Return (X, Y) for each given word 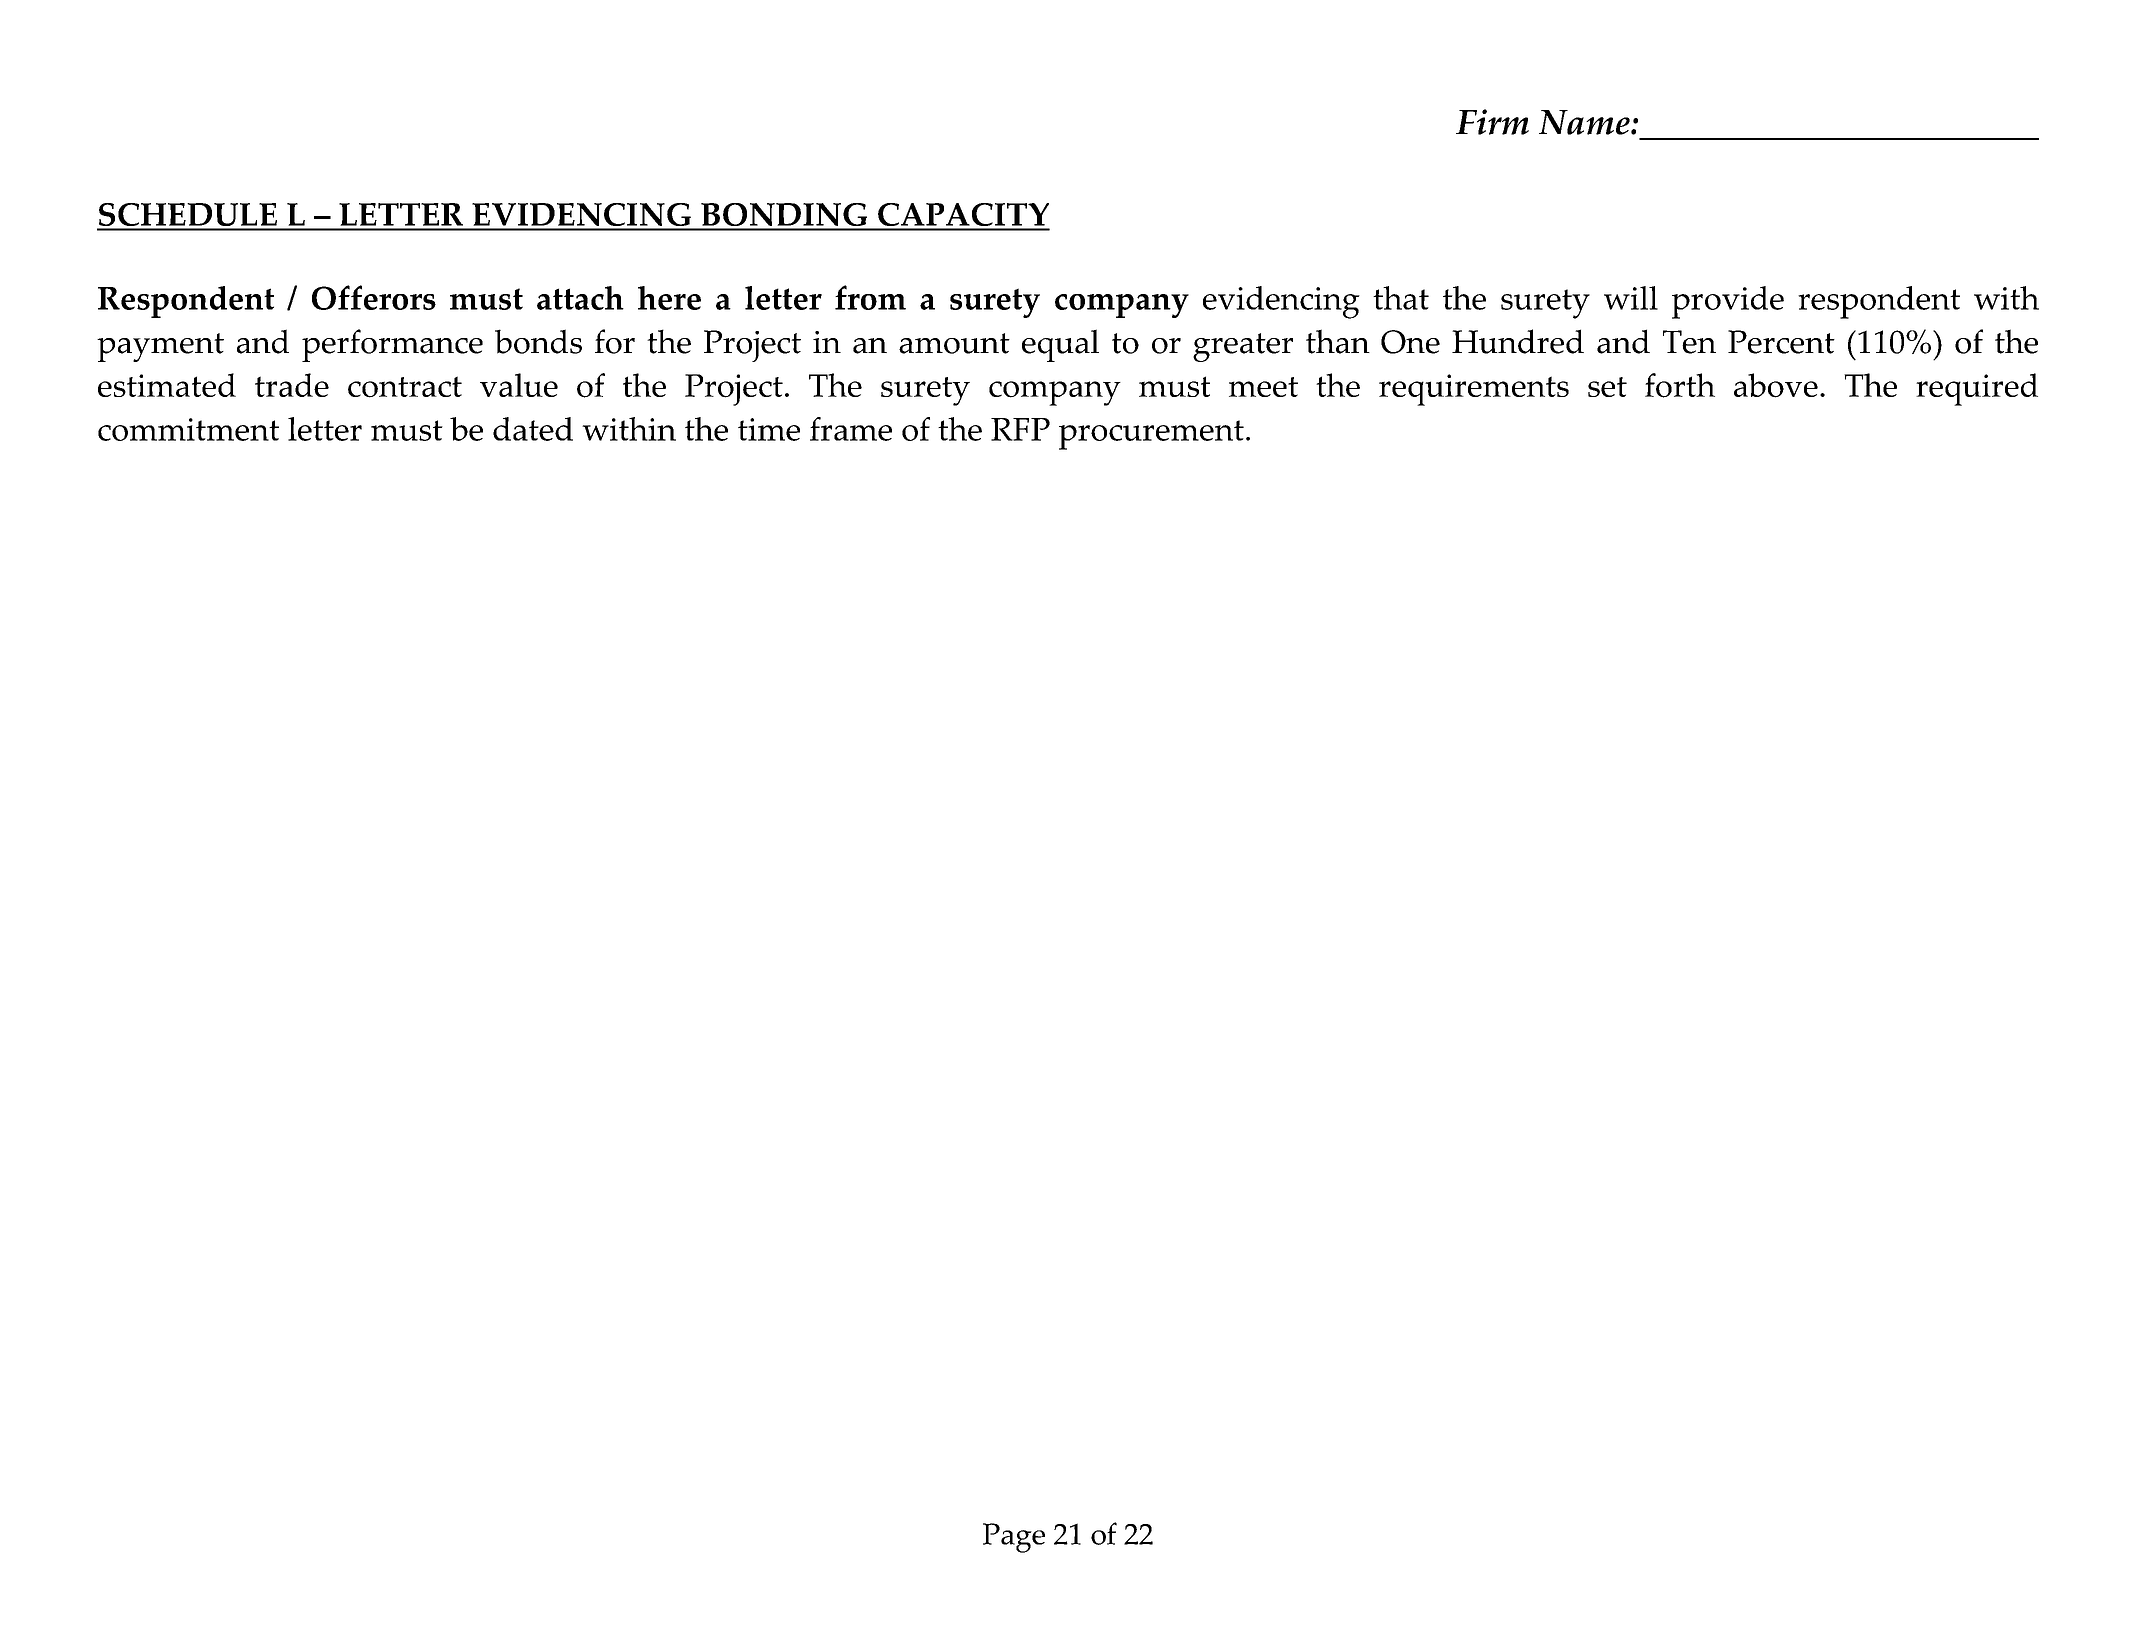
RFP (1020, 429)
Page (1014, 1538)
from (870, 297)
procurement (1151, 435)
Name (1585, 122)
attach (580, 298)
